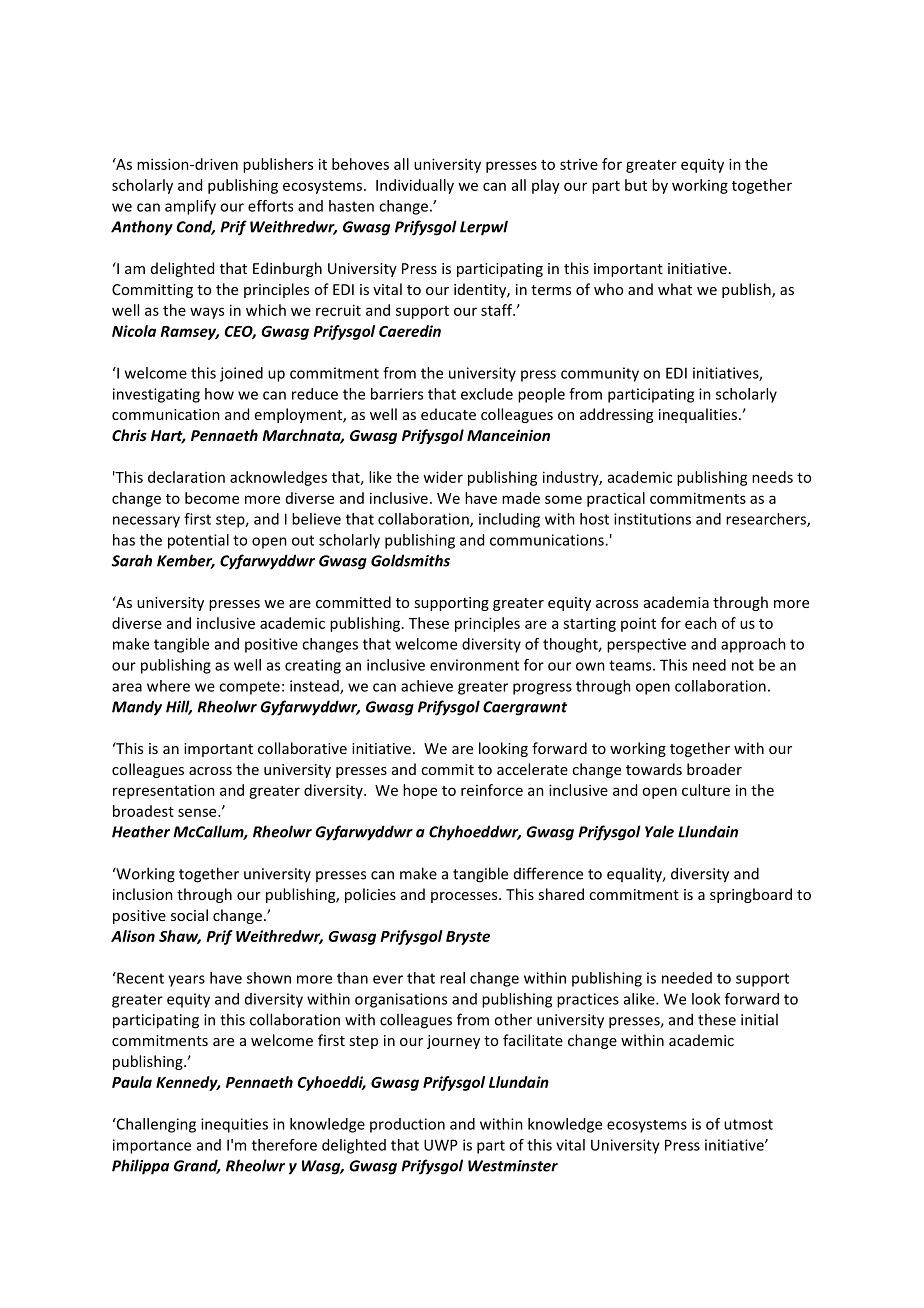 This image has height=1308, width=924. What do you see at coordinates (751, 895) in the image?
I see `springboard` at bounding box center [751, 895].
